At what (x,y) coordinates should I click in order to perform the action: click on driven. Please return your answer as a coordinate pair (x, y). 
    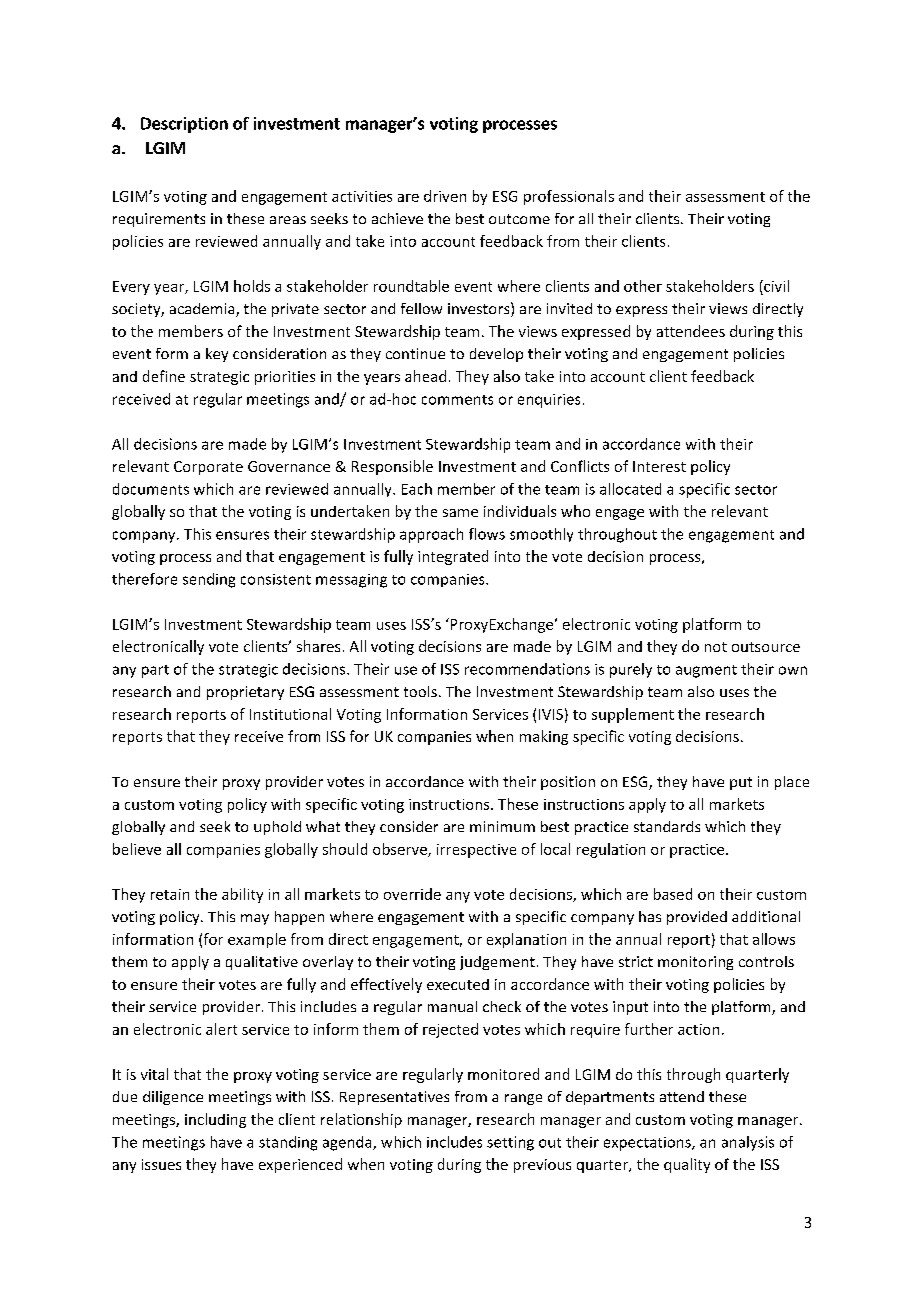
    Looking at the image, I should click on (445, 196).
